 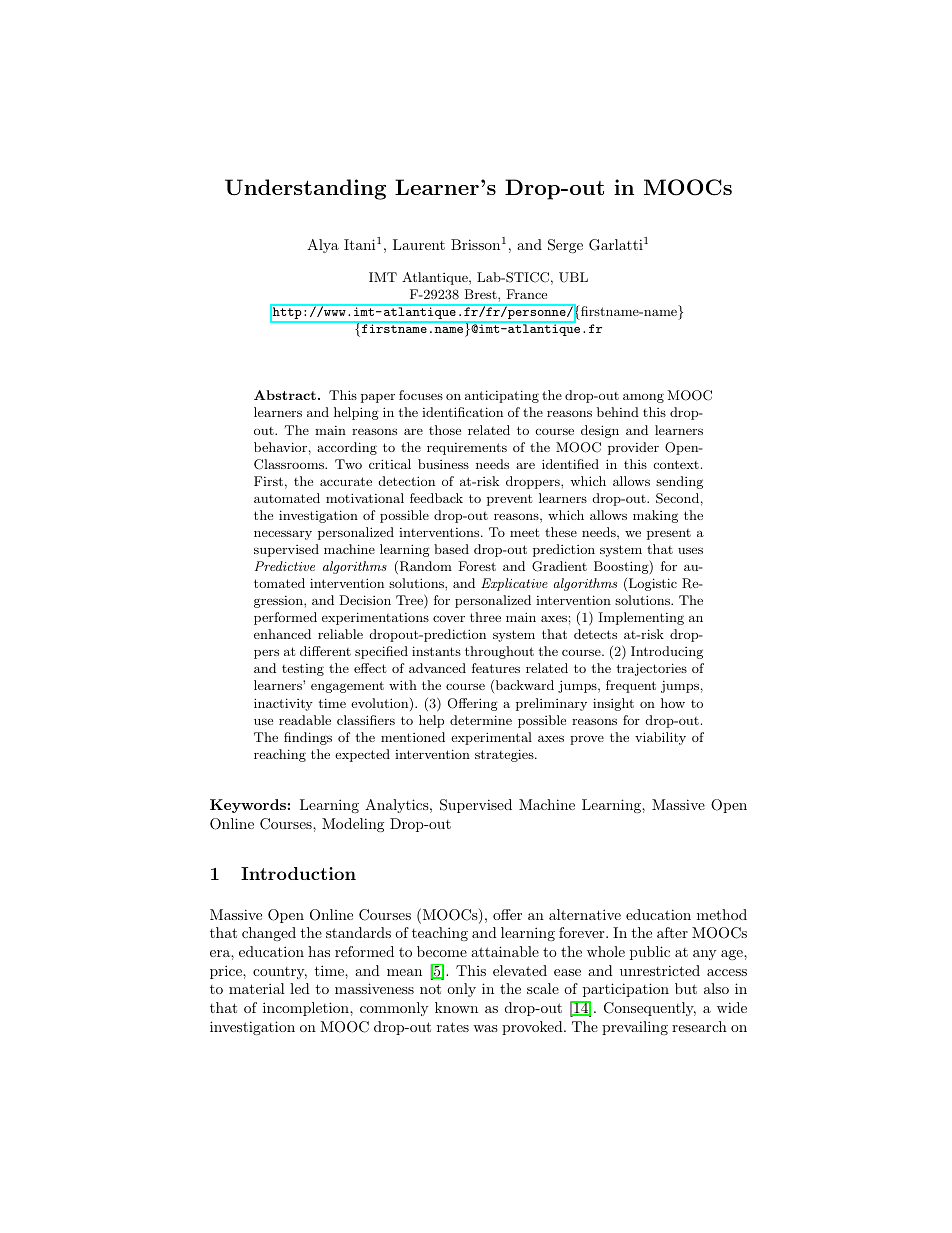 I want to click on accurate, so click(x=346, y=481).
